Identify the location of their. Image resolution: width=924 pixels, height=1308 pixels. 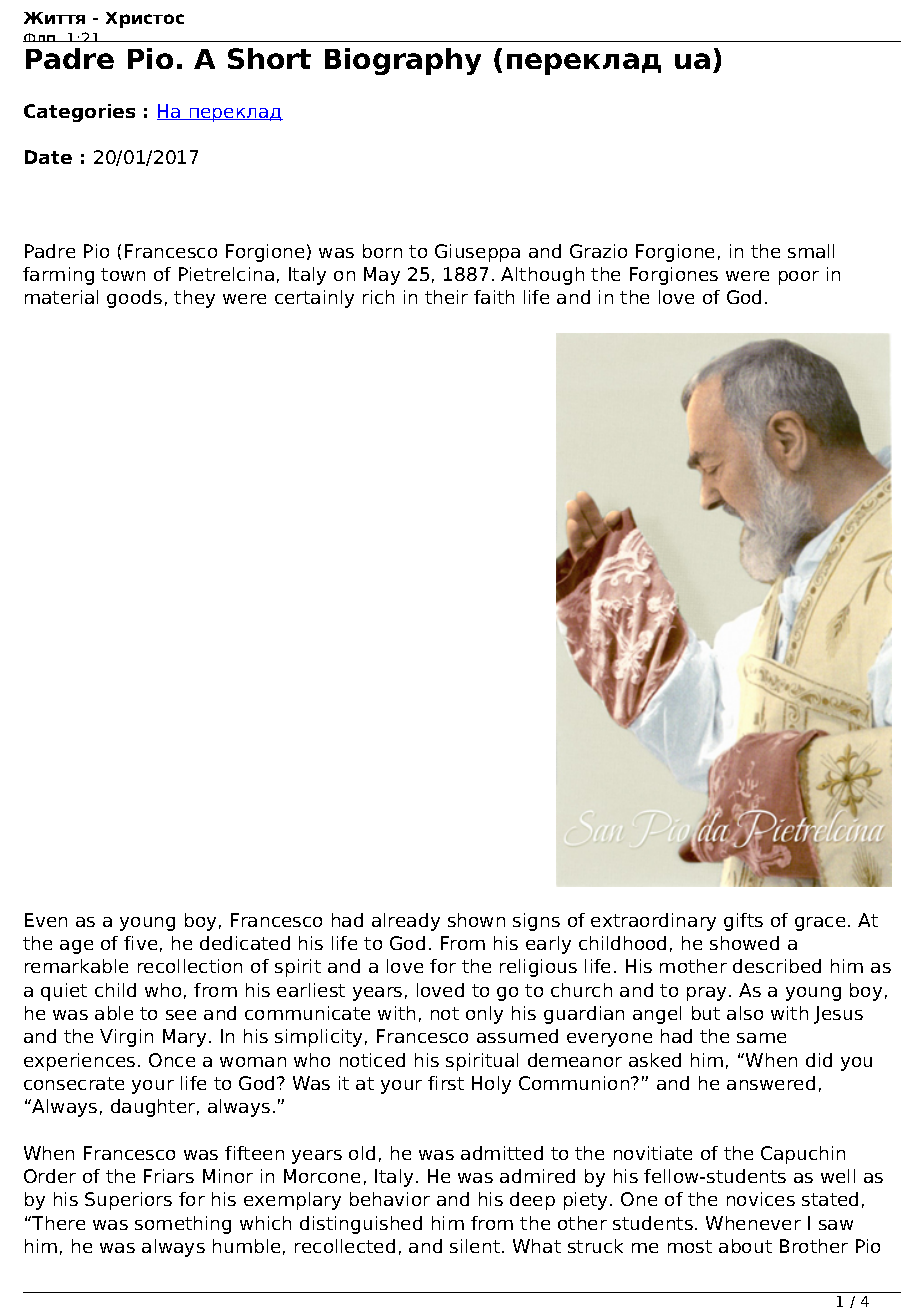
(446, 297).
